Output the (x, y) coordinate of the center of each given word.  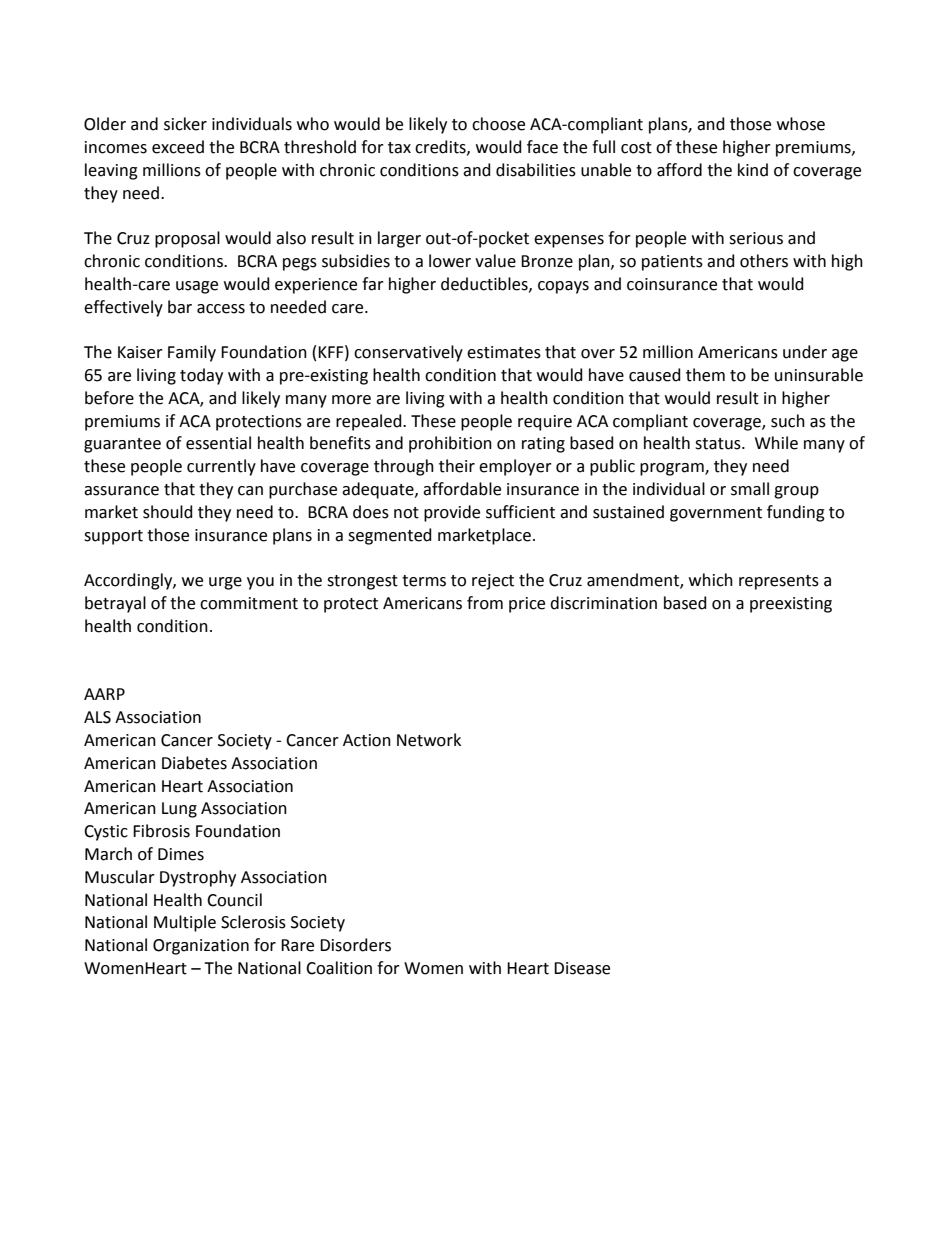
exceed (178, 147)
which (711, 580)
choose (498, 124)
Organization (201, 947)
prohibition (450, 444)
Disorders (355, 945)
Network (429, 740)
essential (218, 443)
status (719, 444)
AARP (104, 694)
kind (753, 170)
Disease (582, 968)
